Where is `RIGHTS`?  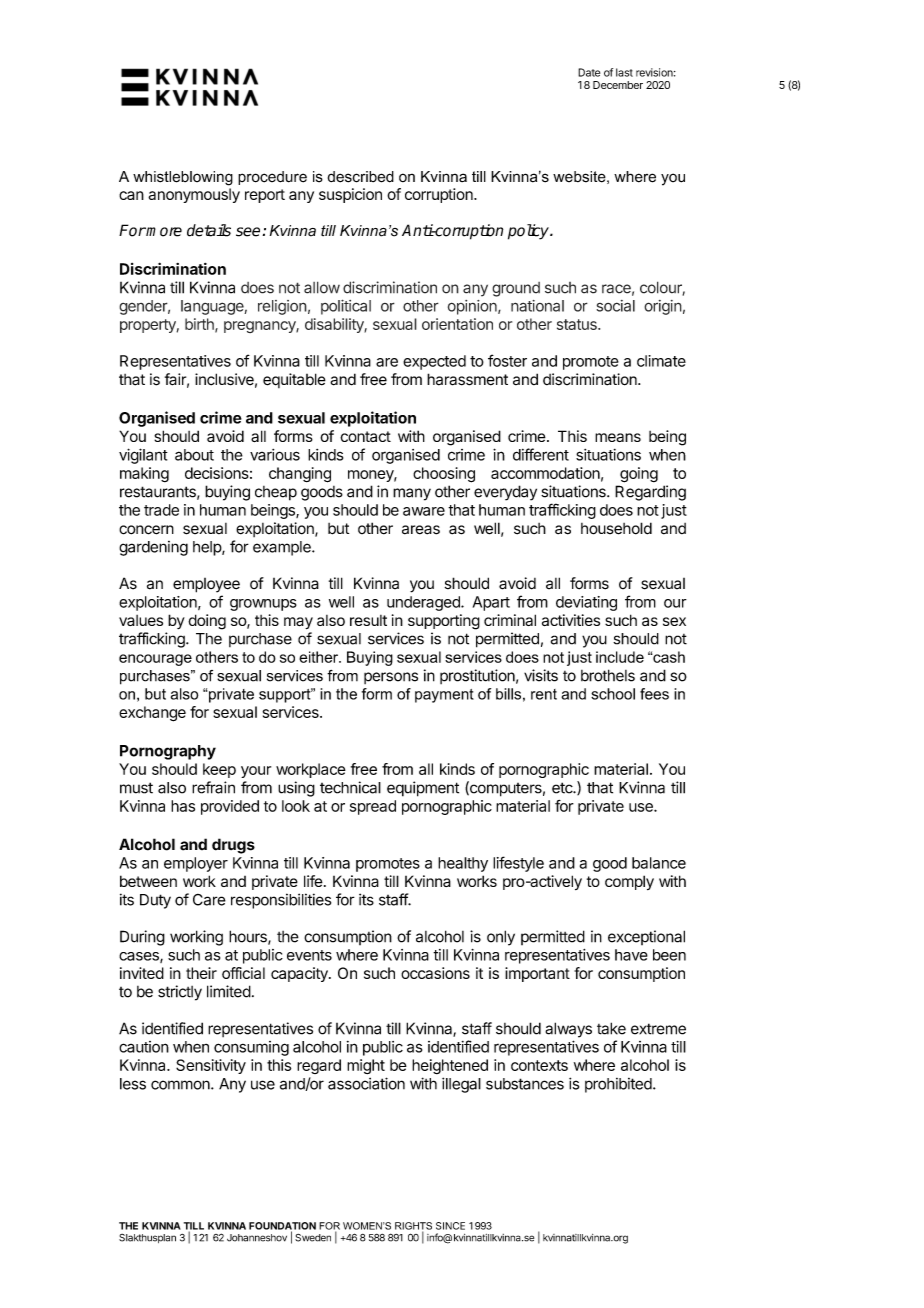
RIGHTS is located at coordinates (413, 1227).
